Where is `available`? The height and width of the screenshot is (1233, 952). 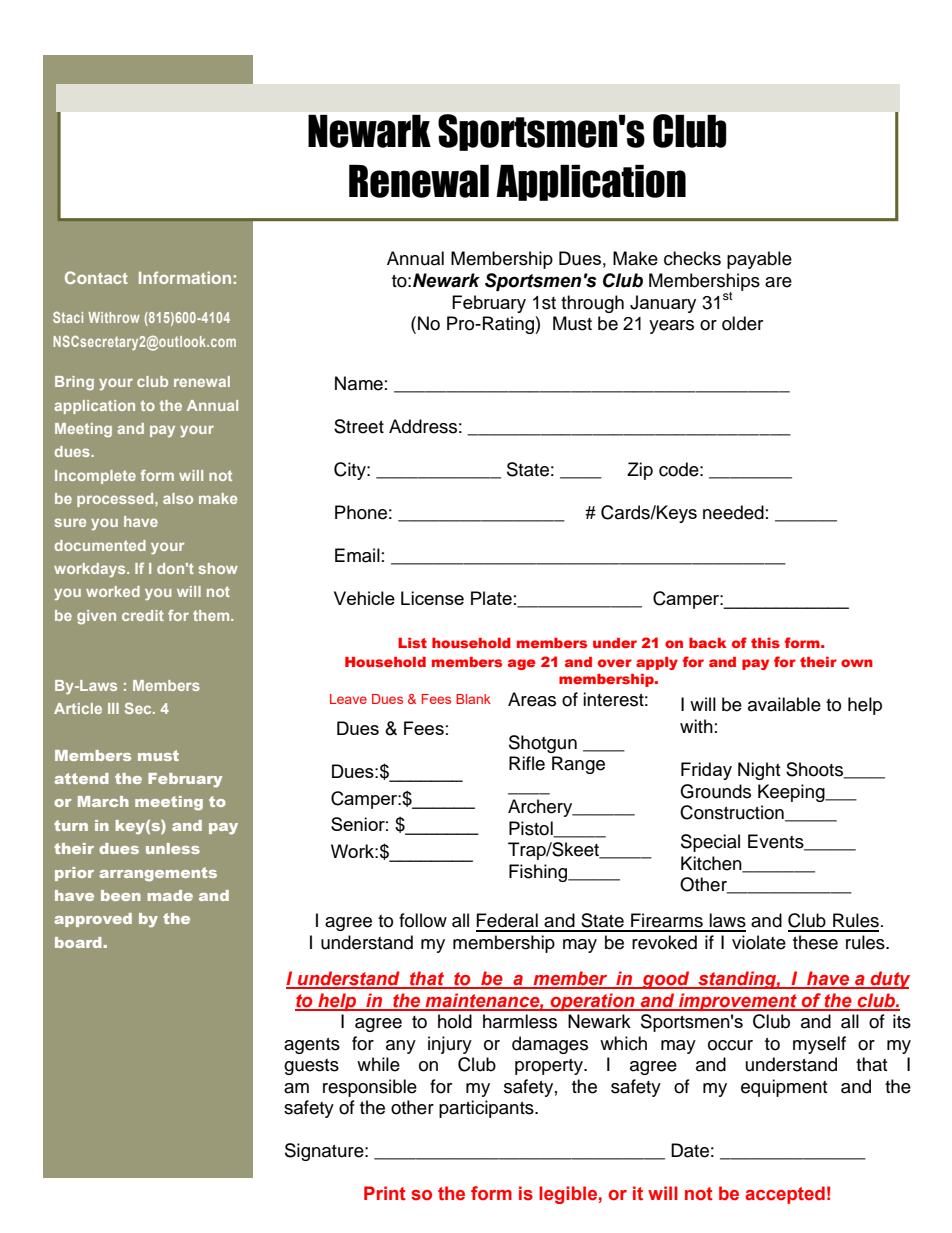 available is located at coordinates (784, 704).
